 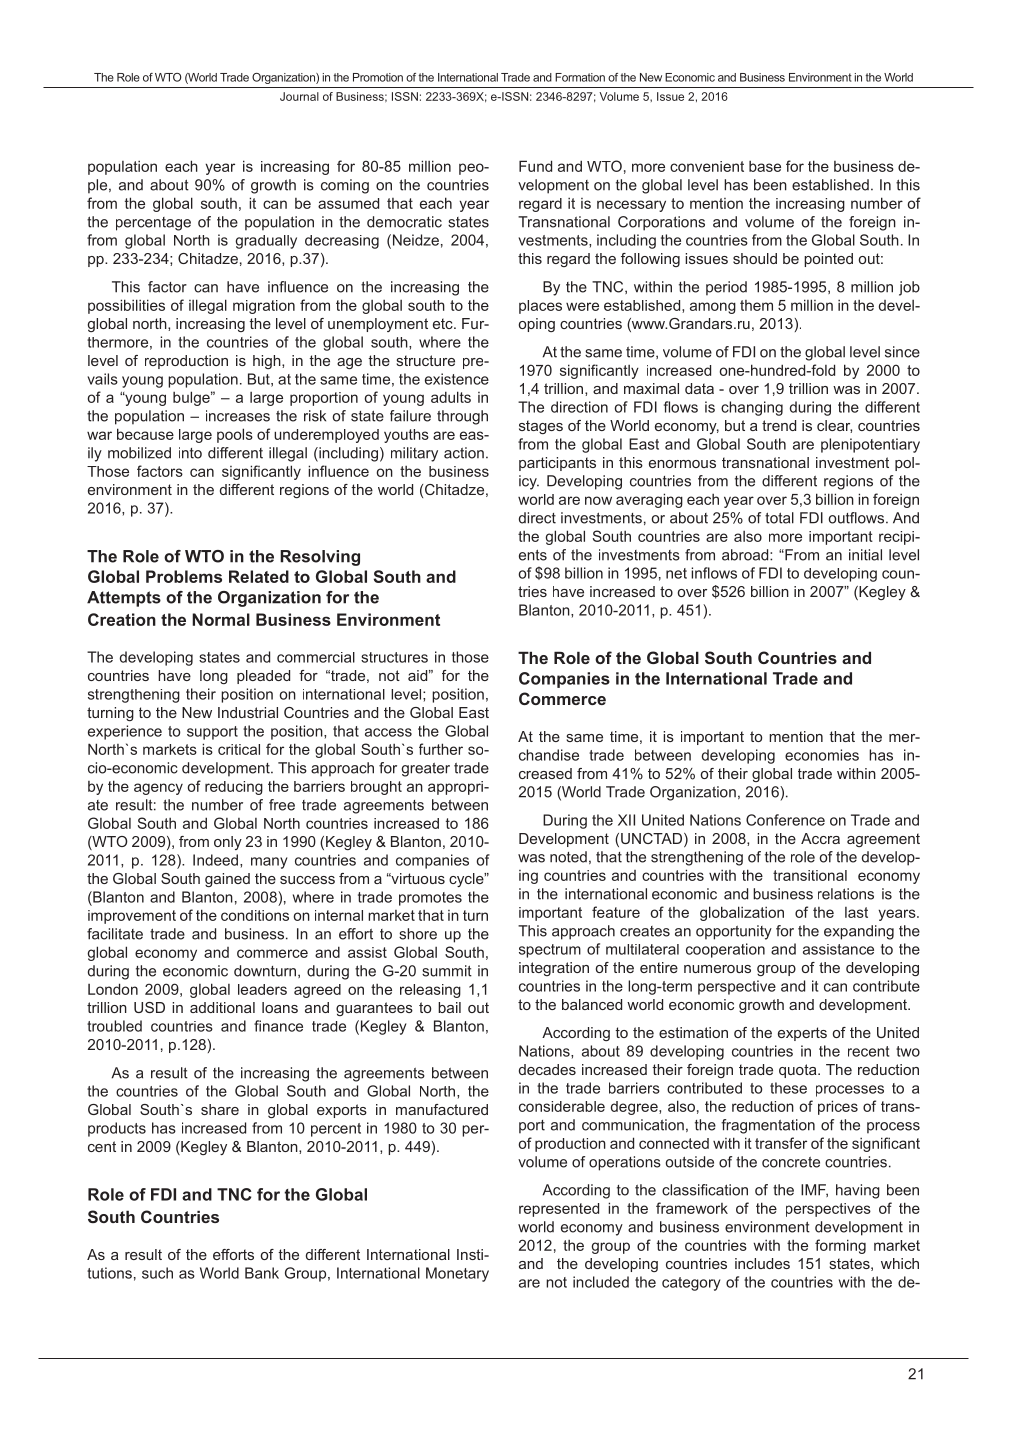 What do you see at coordinates (535, 166) in the screenshot?
I see `Fund` at bounding box center [535, 166].
